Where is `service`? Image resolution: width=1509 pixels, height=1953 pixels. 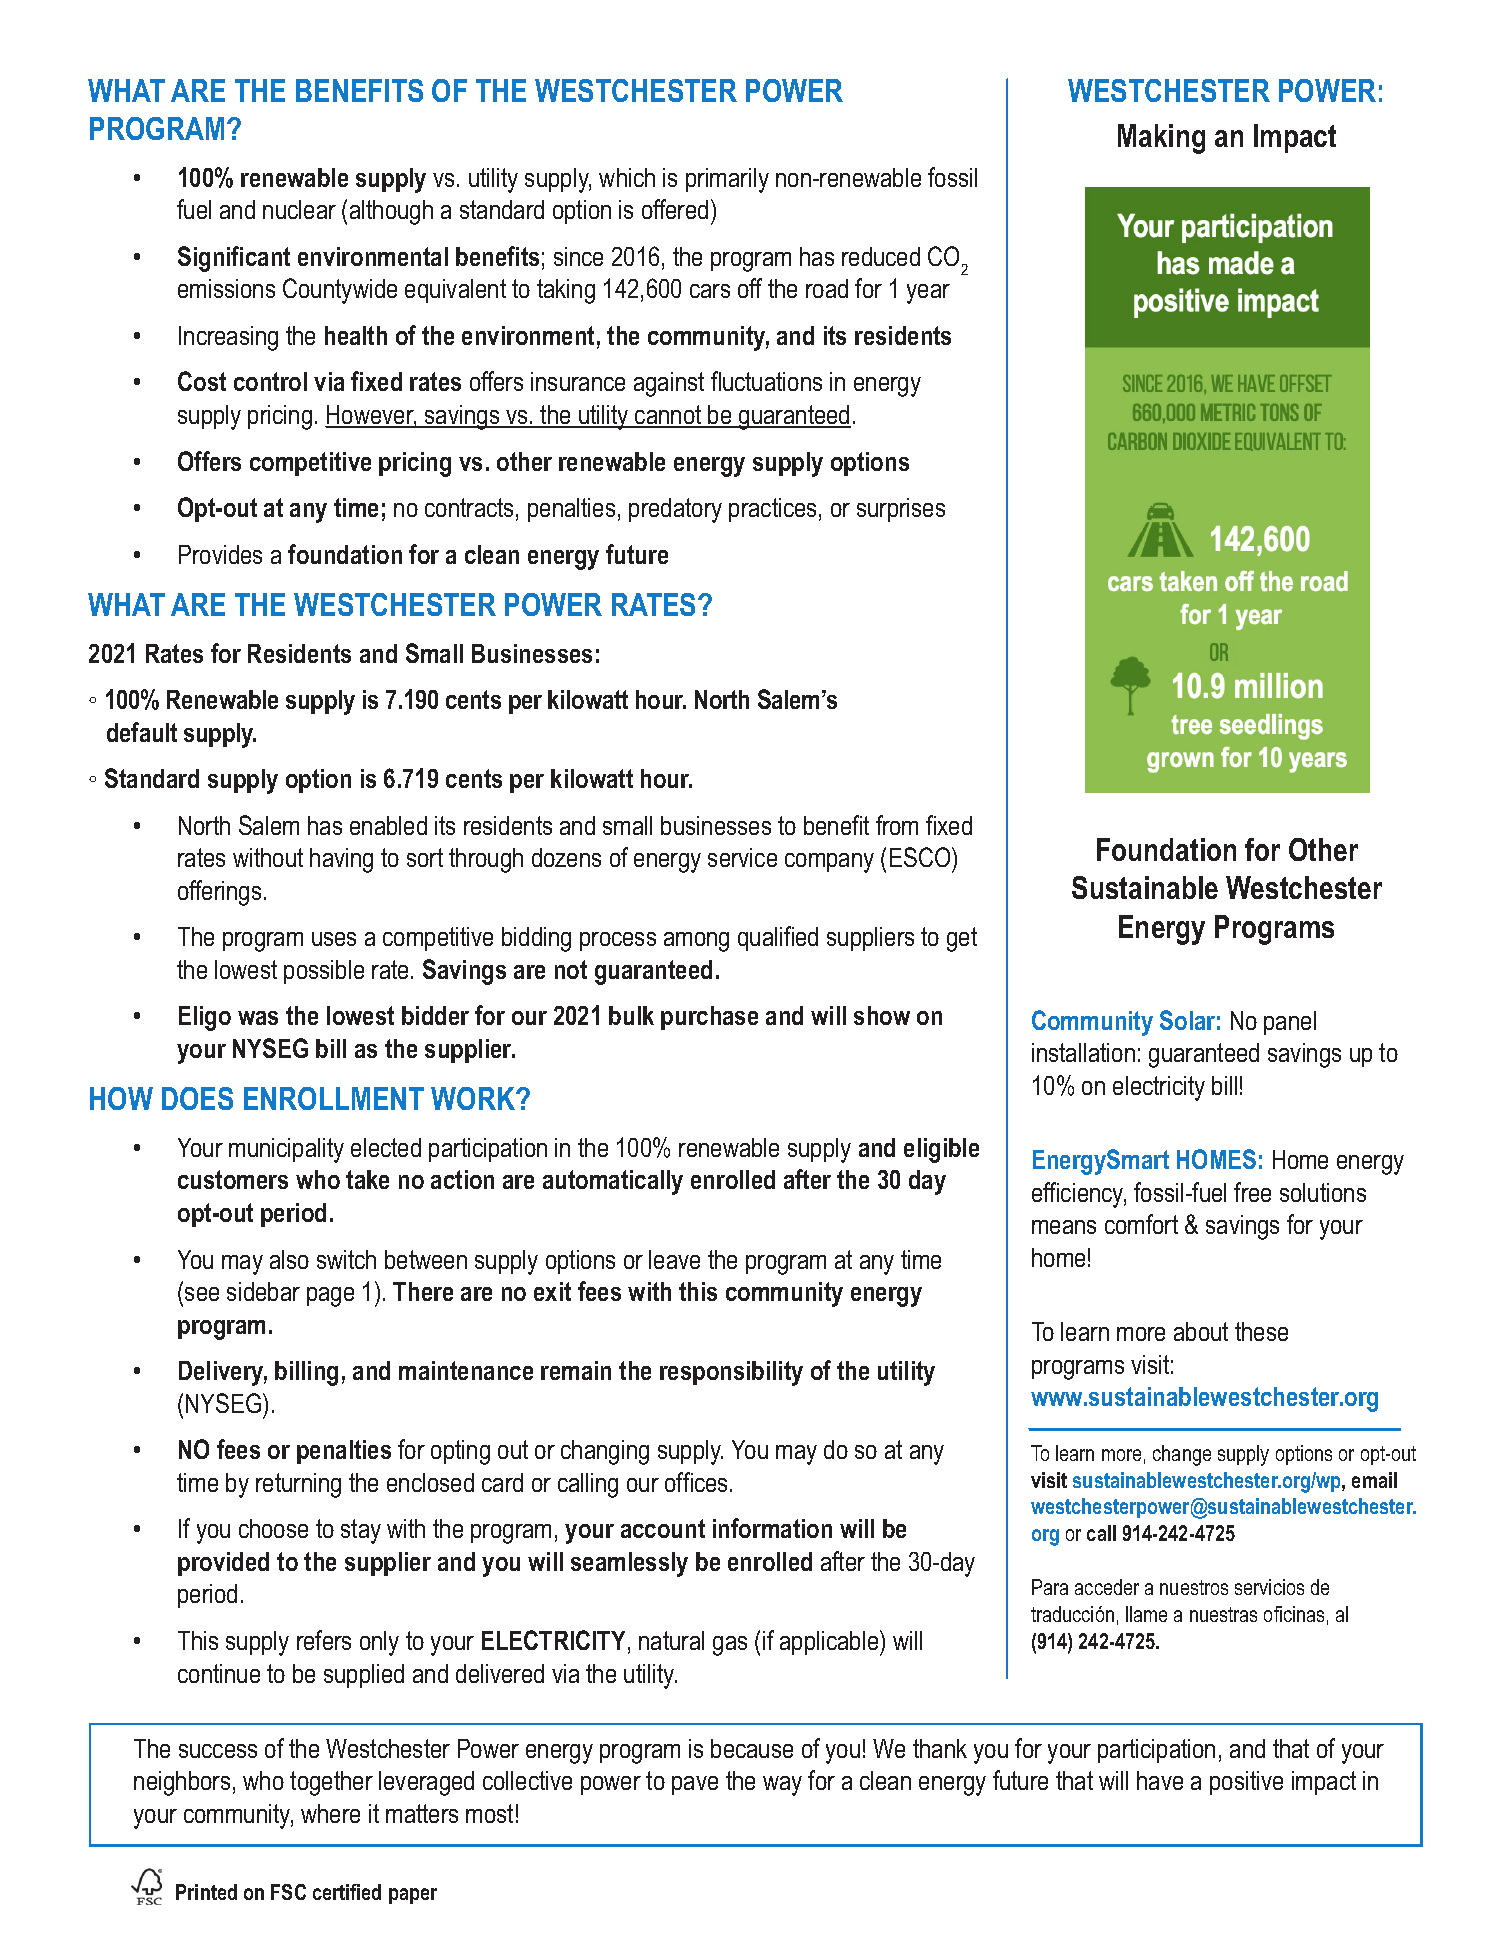 service is located at coordinates (742, 857).
